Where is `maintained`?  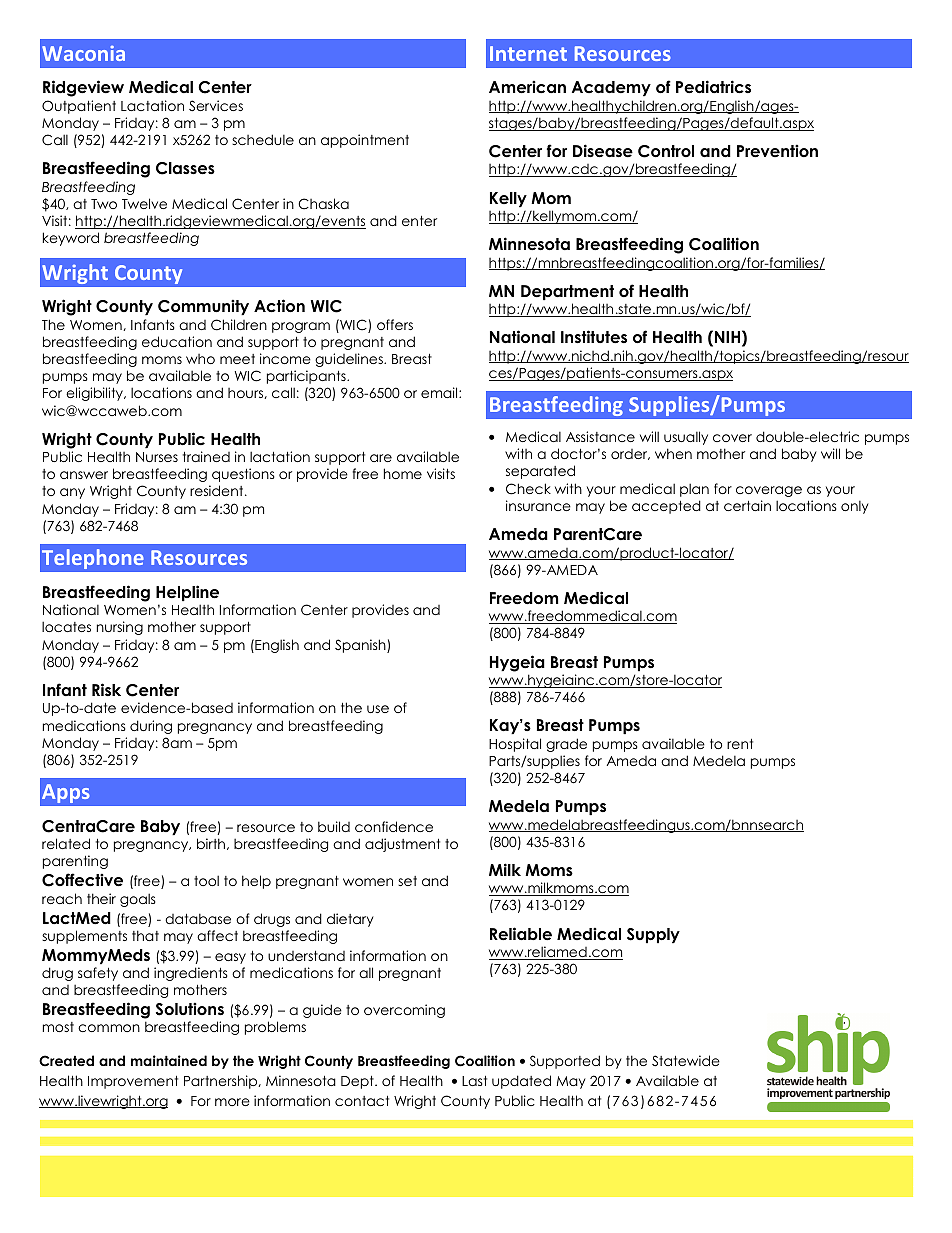
maintained is located at coordinates (169, 1060).
